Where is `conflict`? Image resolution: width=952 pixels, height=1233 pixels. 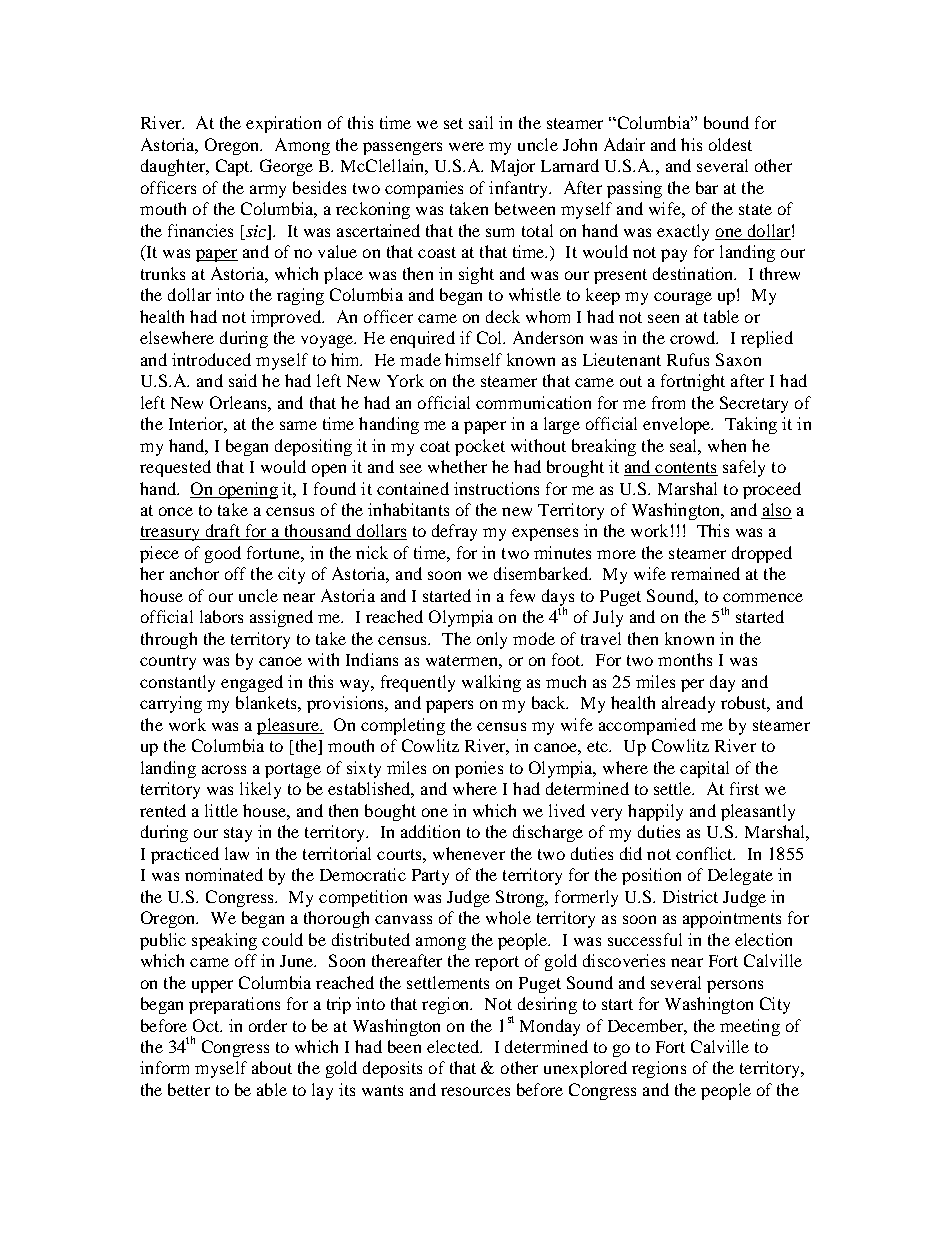
conflict is located at coordinates (705, 853).
